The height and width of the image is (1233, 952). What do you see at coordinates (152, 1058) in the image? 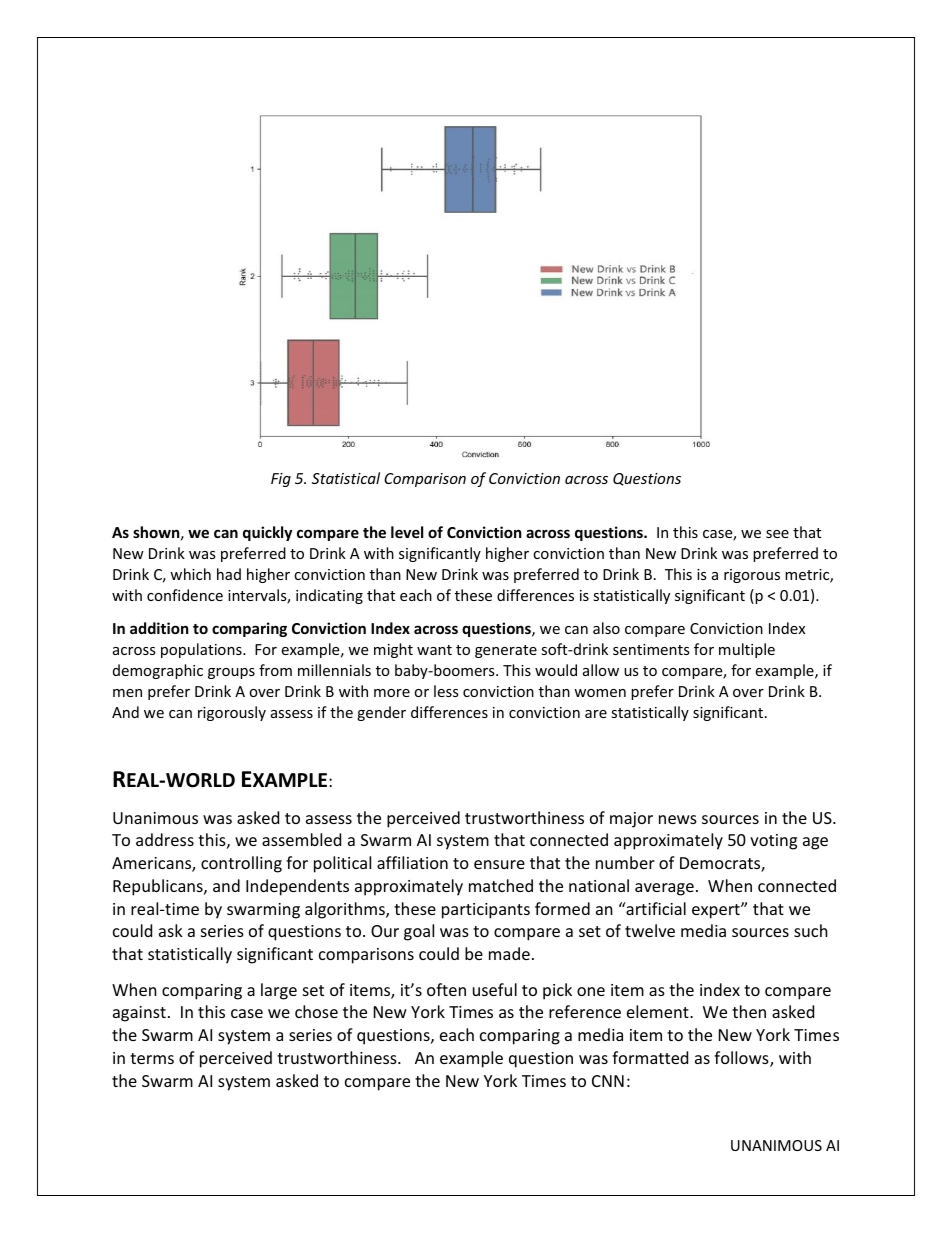
I see `terms` at bounding box center [152, 1058].
